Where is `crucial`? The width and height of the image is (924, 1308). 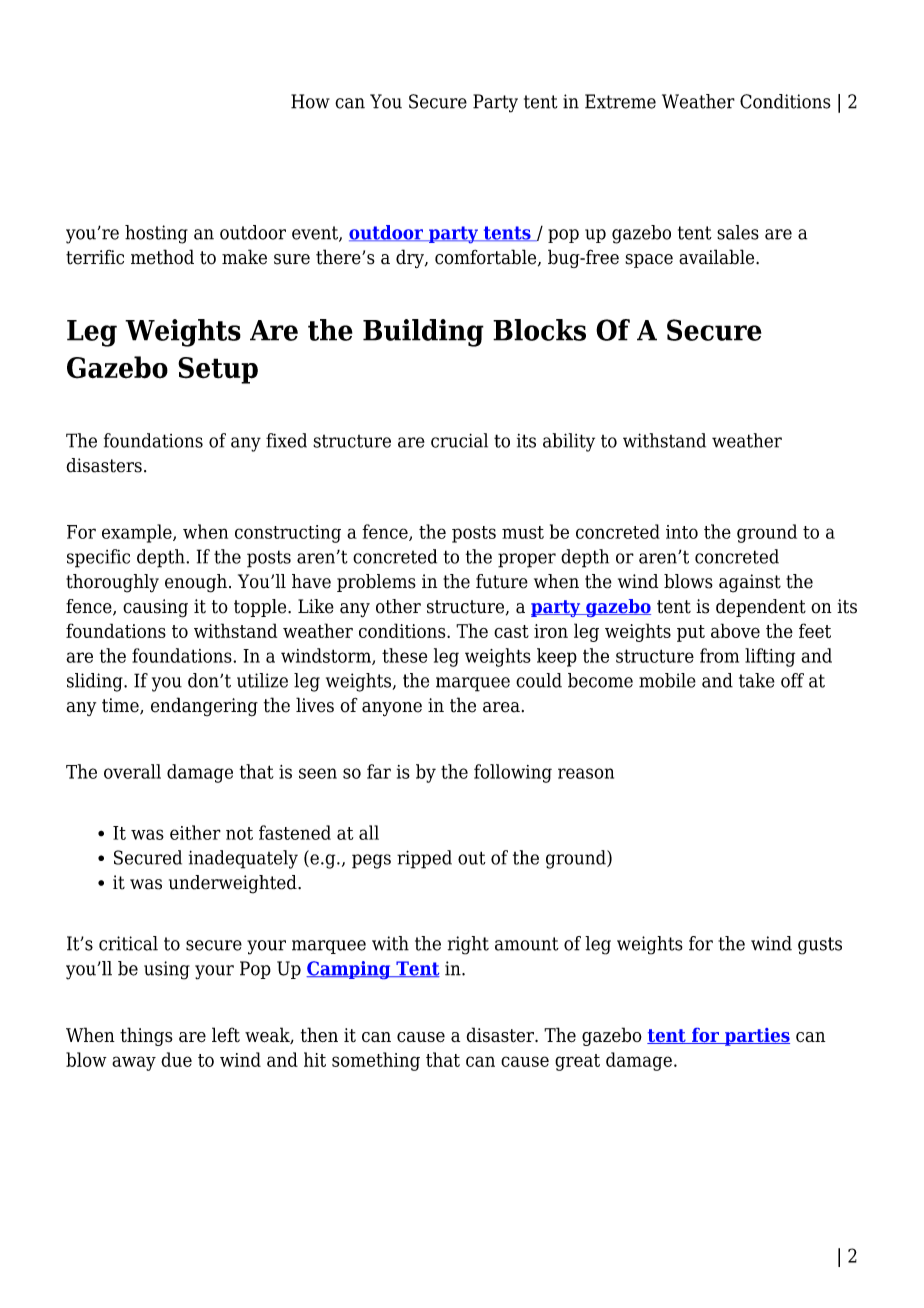
crucial is located at coordinates (459, 440).
